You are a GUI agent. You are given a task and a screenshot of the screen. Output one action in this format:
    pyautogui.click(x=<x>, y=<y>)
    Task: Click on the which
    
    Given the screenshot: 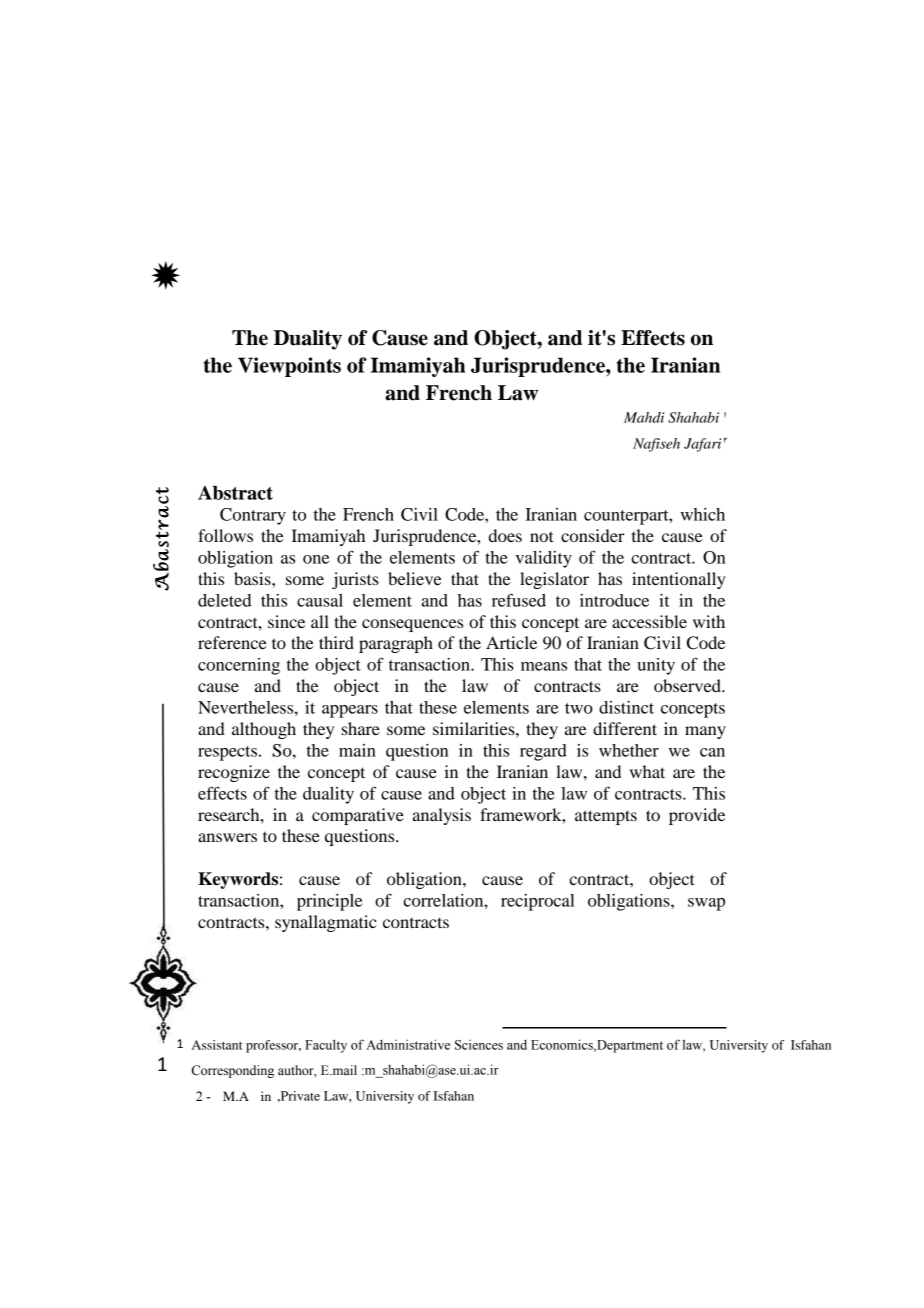 What is the action you would take?
    pyautogui.click(x=702, y=514)
